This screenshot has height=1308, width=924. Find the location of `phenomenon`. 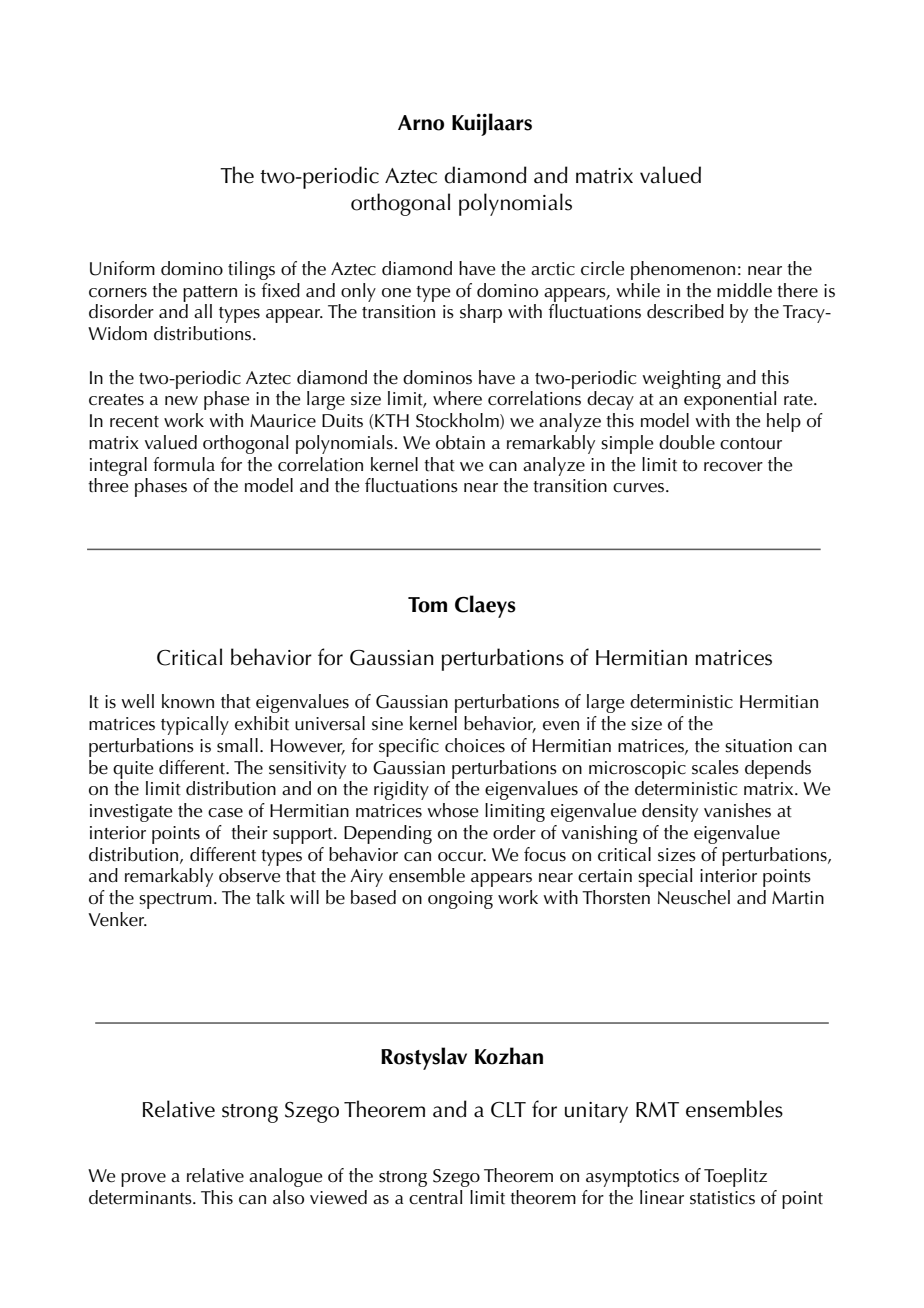

phenomenon is located at coordinates (683, 270).
